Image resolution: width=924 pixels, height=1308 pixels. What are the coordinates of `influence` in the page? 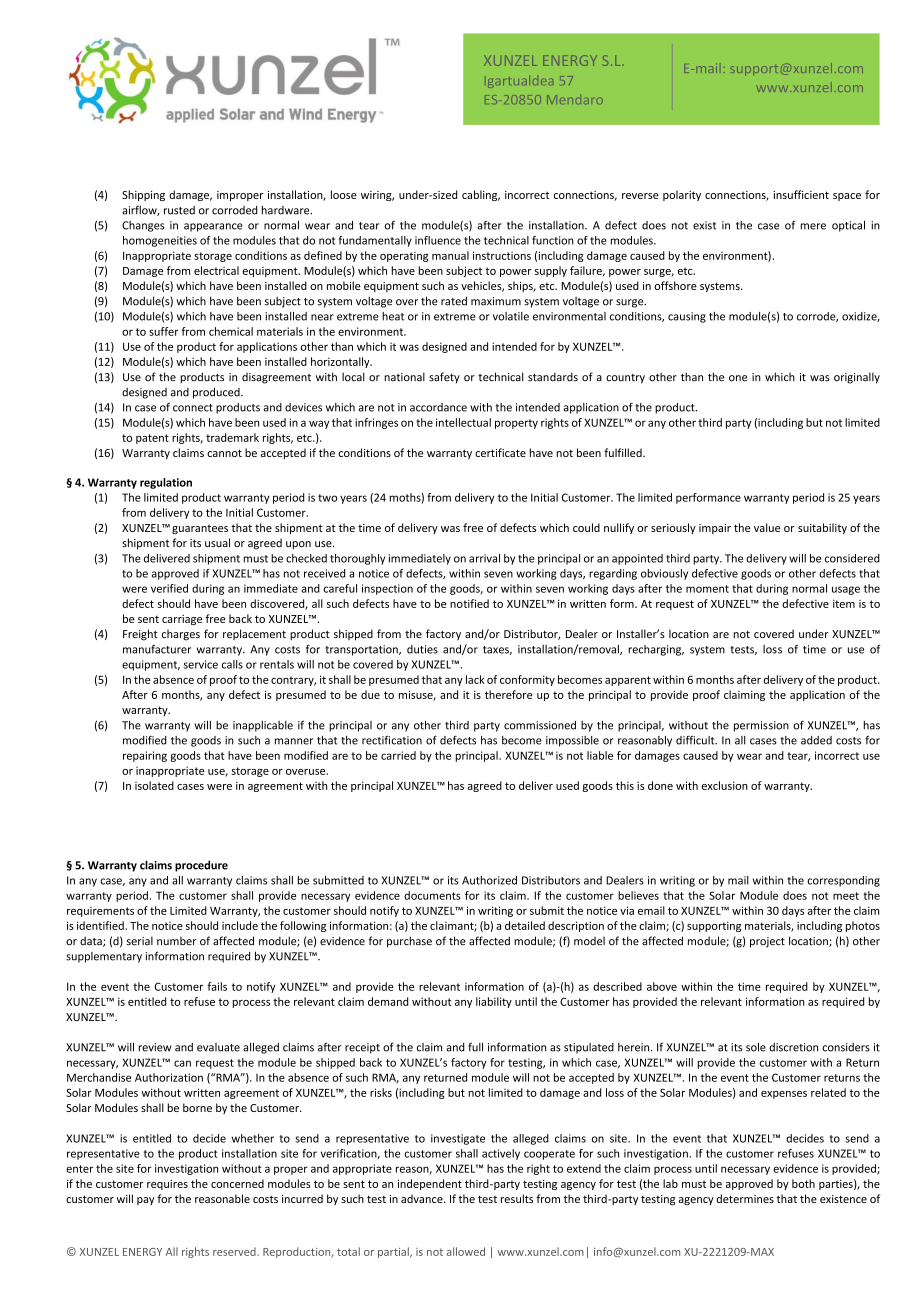 It's located at (438, 240).
